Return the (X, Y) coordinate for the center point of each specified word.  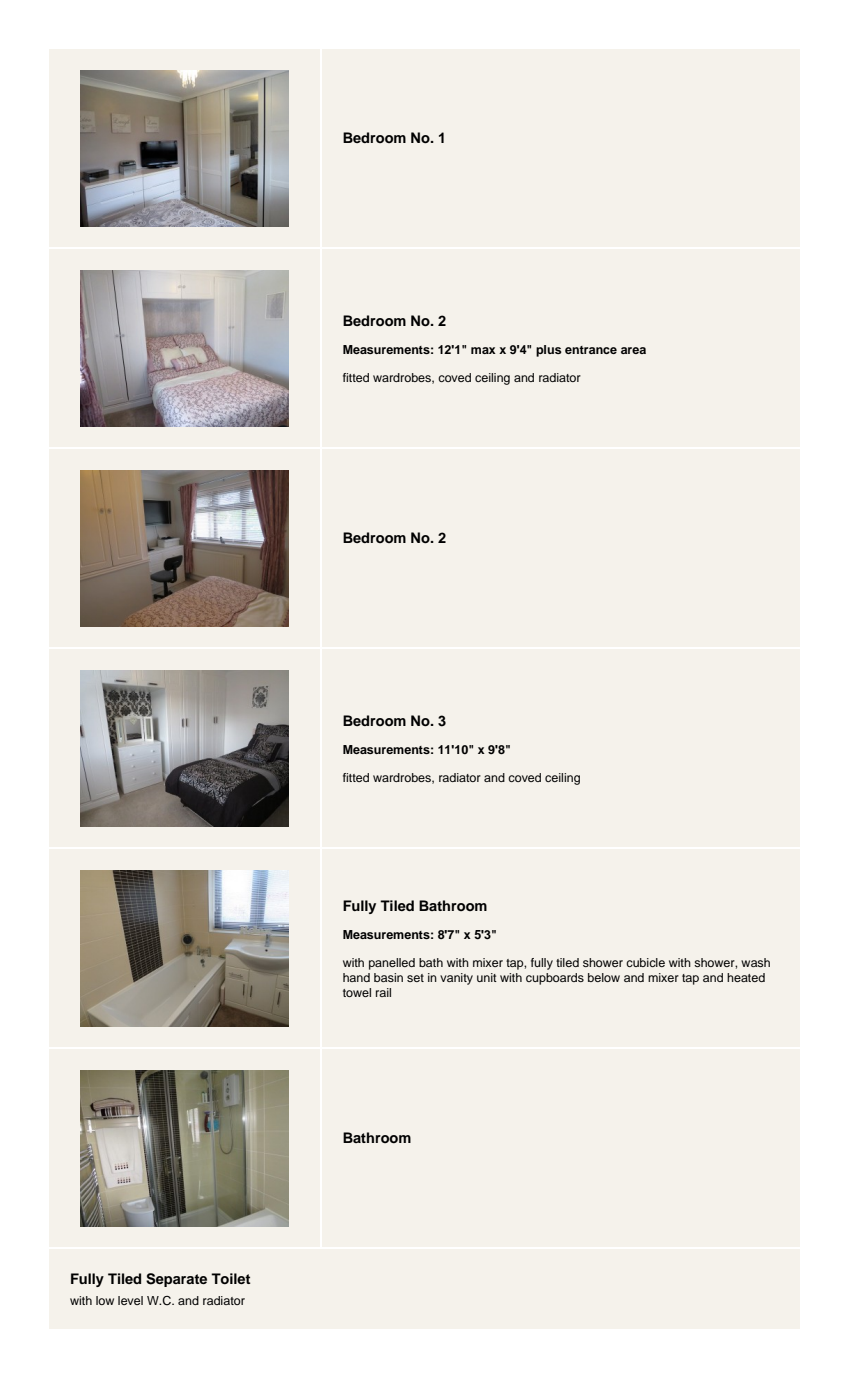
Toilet (231, 1278)
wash (755, 962)
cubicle (645, 962)
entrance (591, 350)
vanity (456, 979)
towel (357, 992)
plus (549, 351)
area (633, 350)
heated (746, 977)
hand (356, 977)
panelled (392, 964)
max (483, 350)
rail (383, 992)
